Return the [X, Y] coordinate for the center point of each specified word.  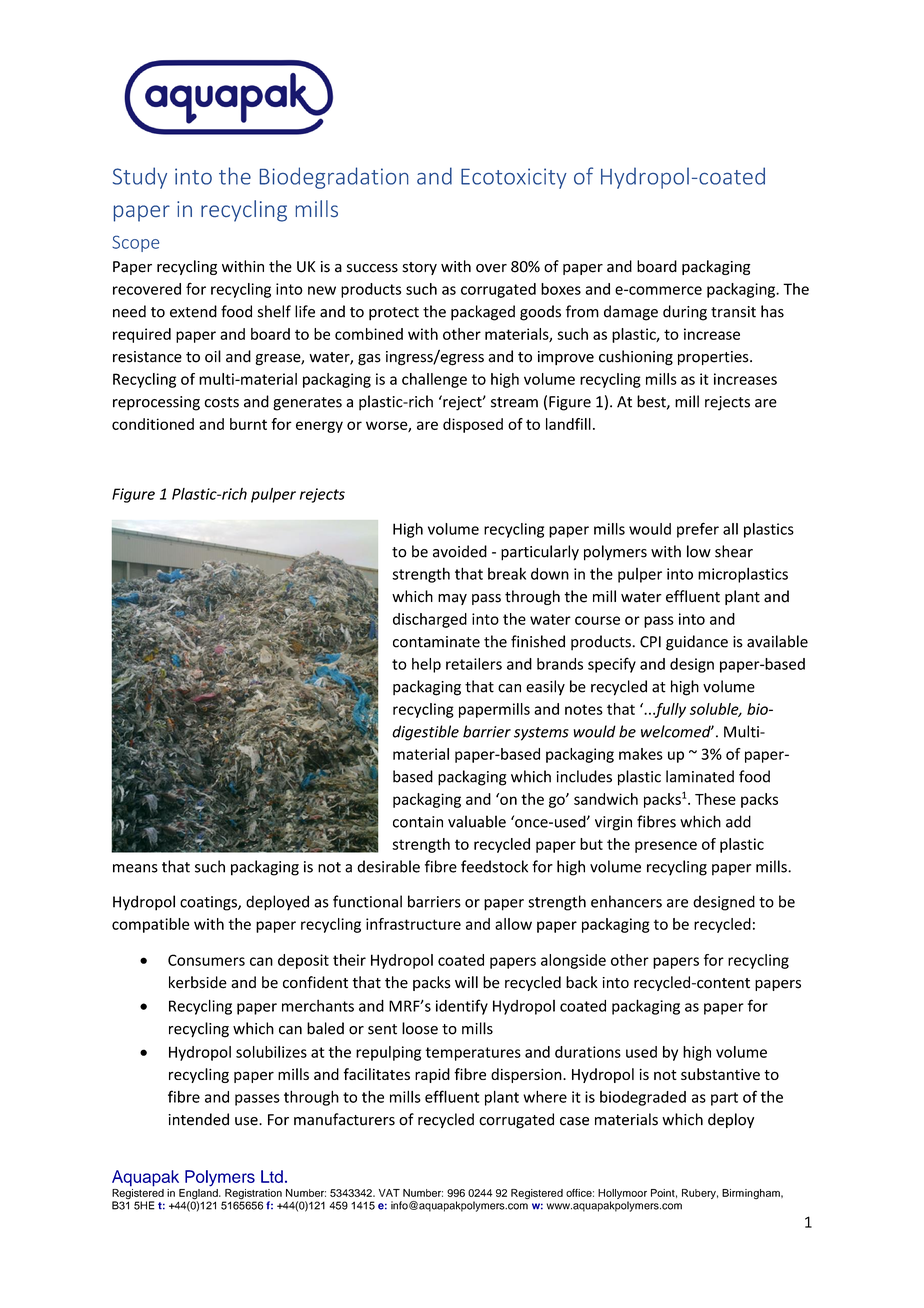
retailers [474, 664]
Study [140, 178]
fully [669, 710]
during [685, 313]
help [426, 665]
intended [198, 1119]
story [420, 268]
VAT [389, 1193]
